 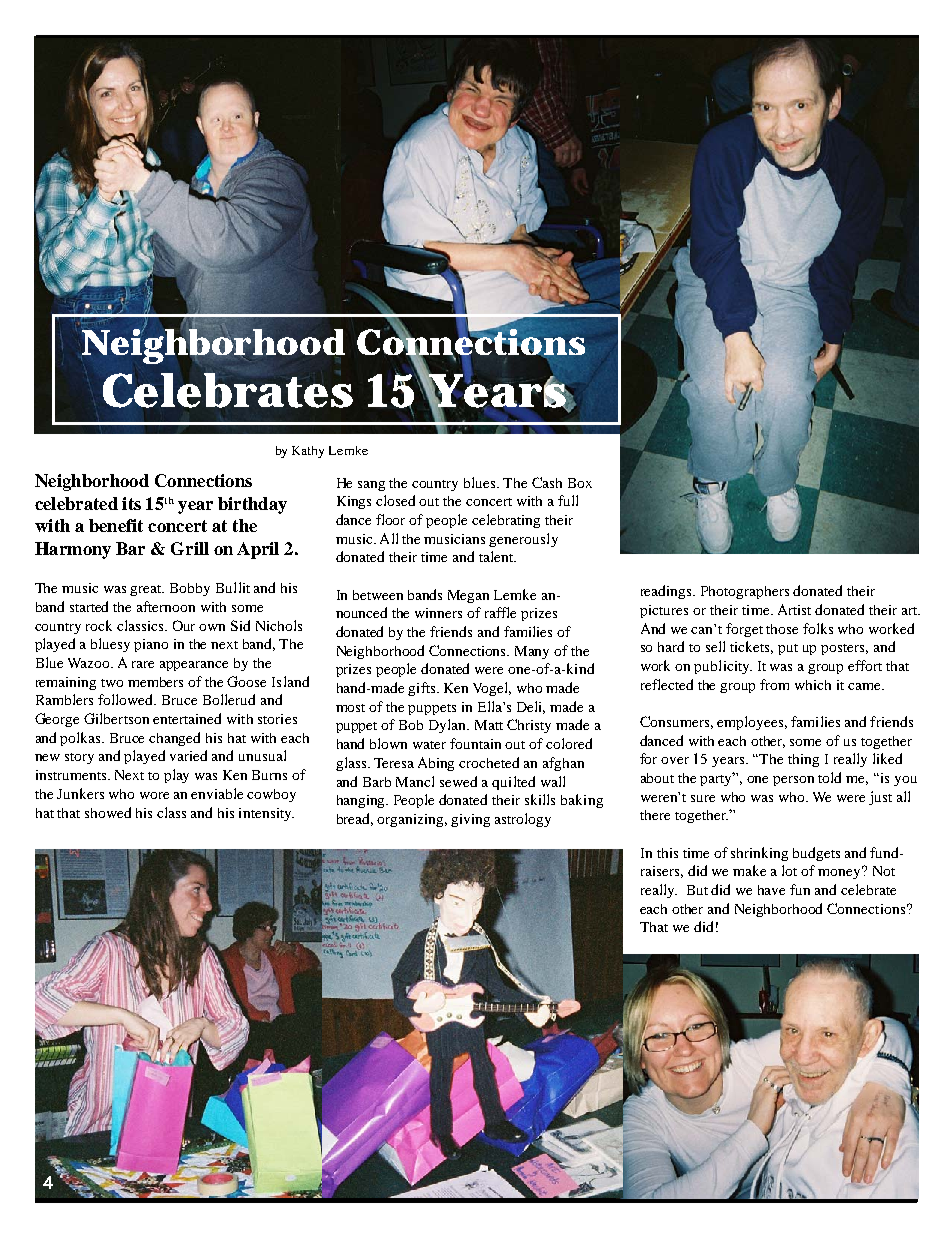 I want to click on Artist, so click(x=794, y=609).
